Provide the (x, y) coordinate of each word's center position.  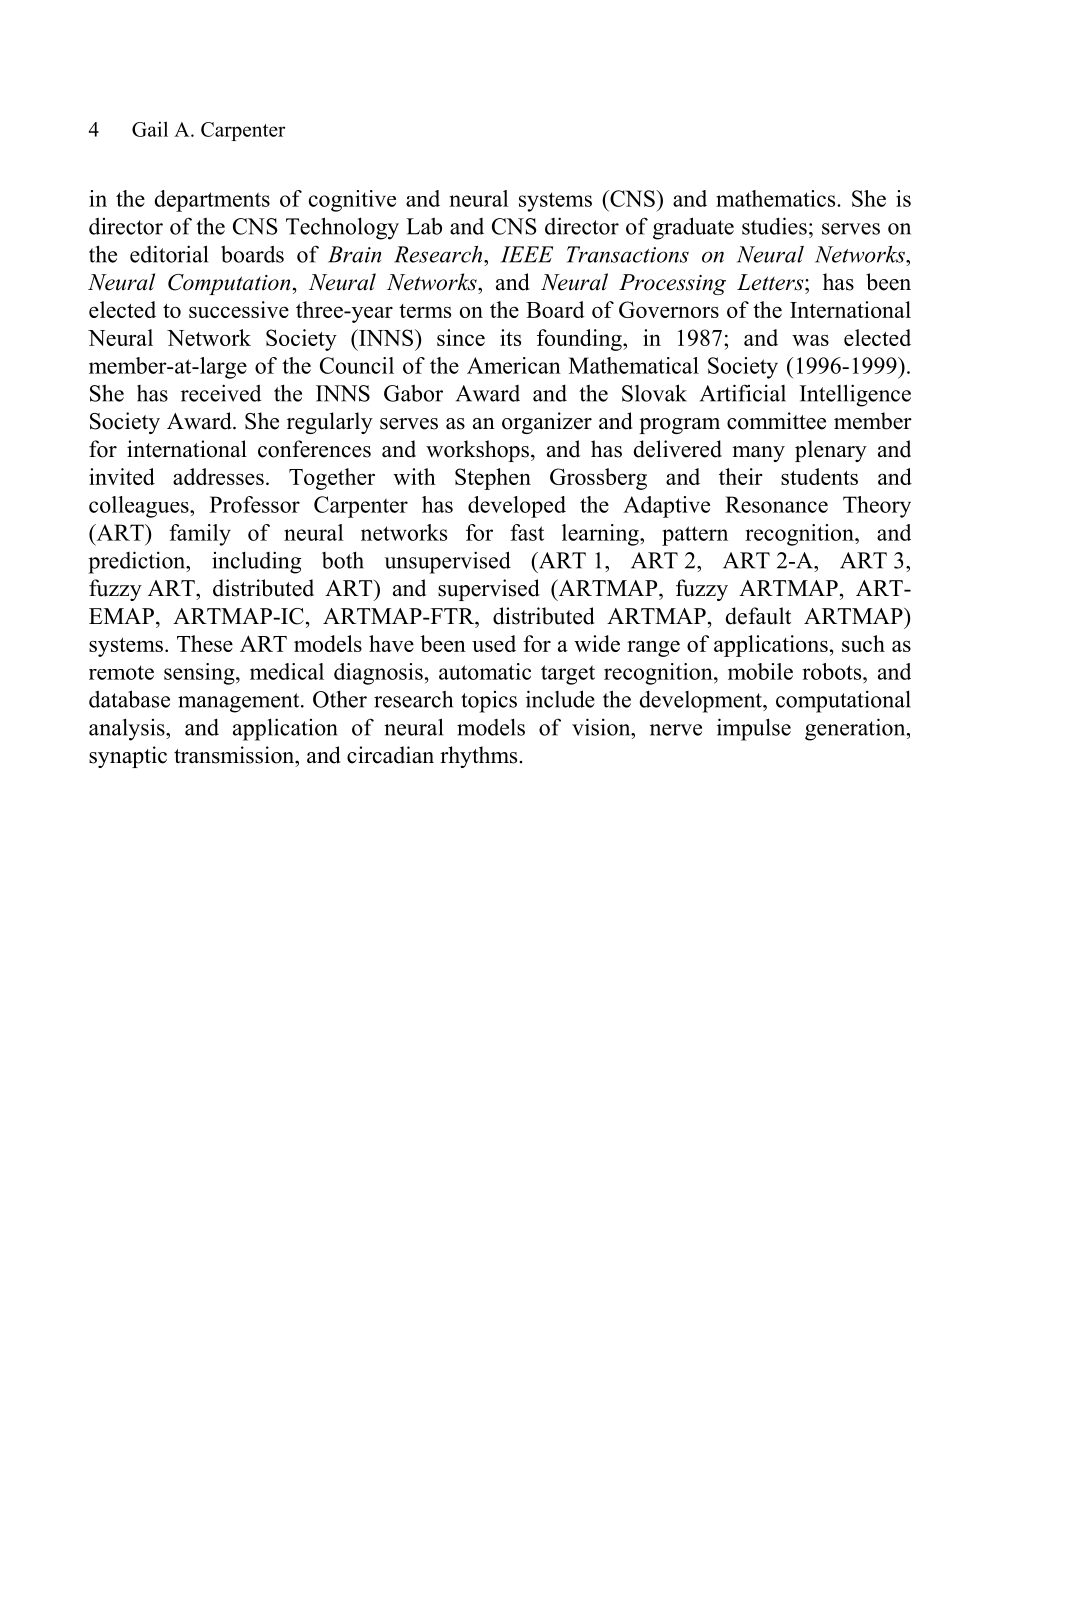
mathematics (777, 198)
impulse (754, 729)
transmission (235, 755)
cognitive (352, 201)
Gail (150, 129)
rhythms (478, 757)
